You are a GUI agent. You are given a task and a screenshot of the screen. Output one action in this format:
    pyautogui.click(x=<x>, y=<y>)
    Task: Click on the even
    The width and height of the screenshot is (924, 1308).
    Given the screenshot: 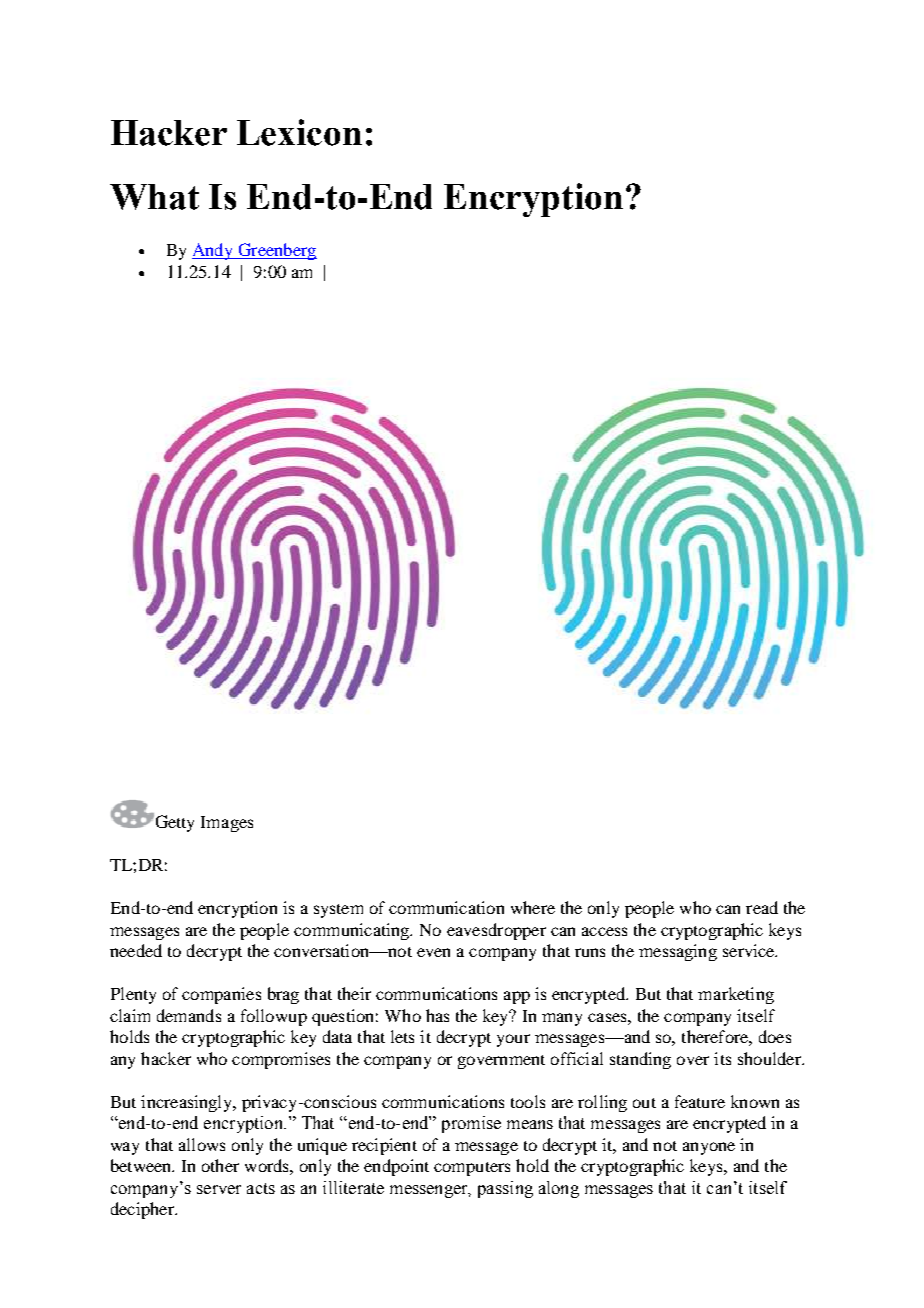 What is the action you would take?
    pyautogui.click(x=433, y=952)
